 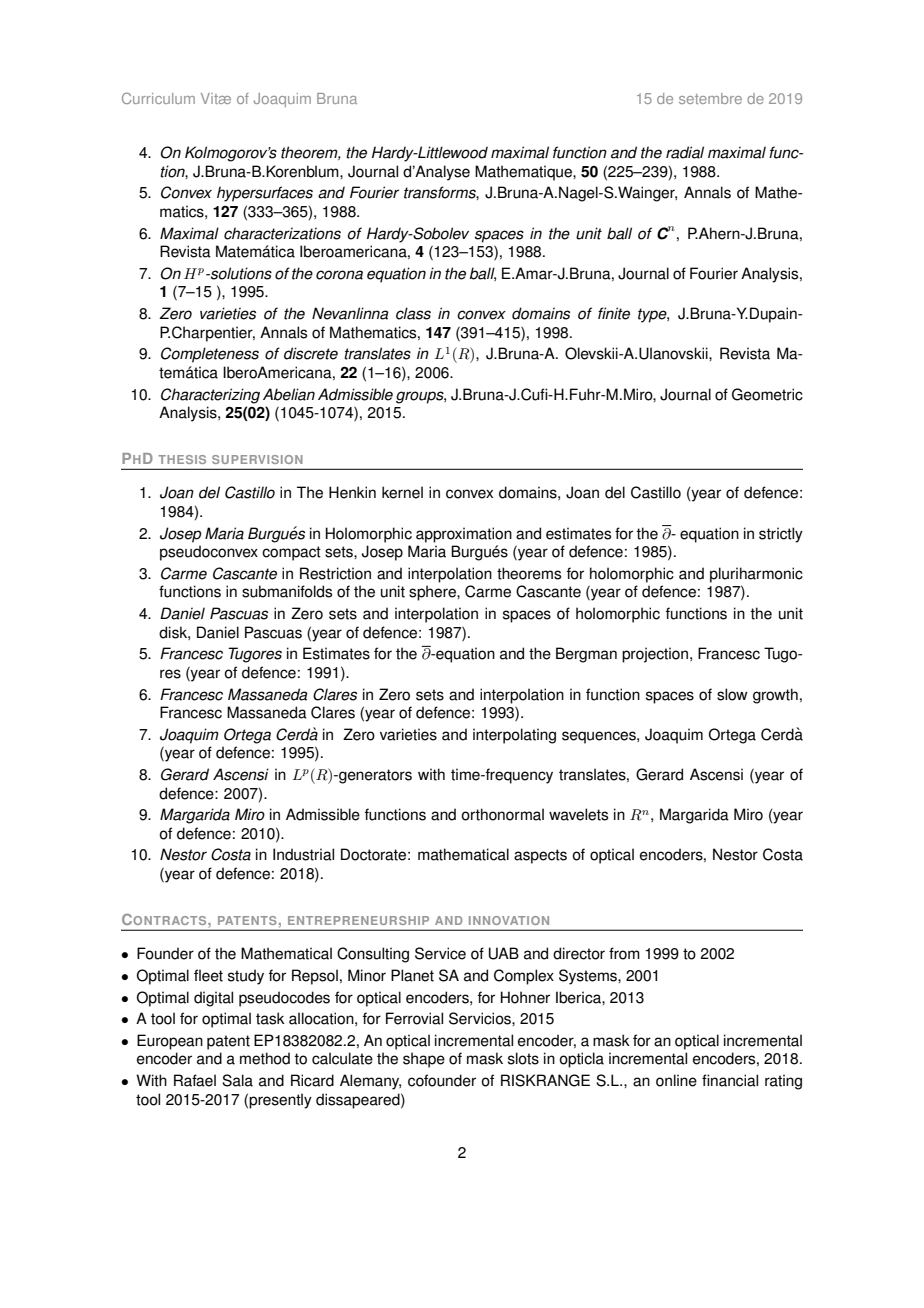 I want to click on sphere, so click(x=433, y=593).
